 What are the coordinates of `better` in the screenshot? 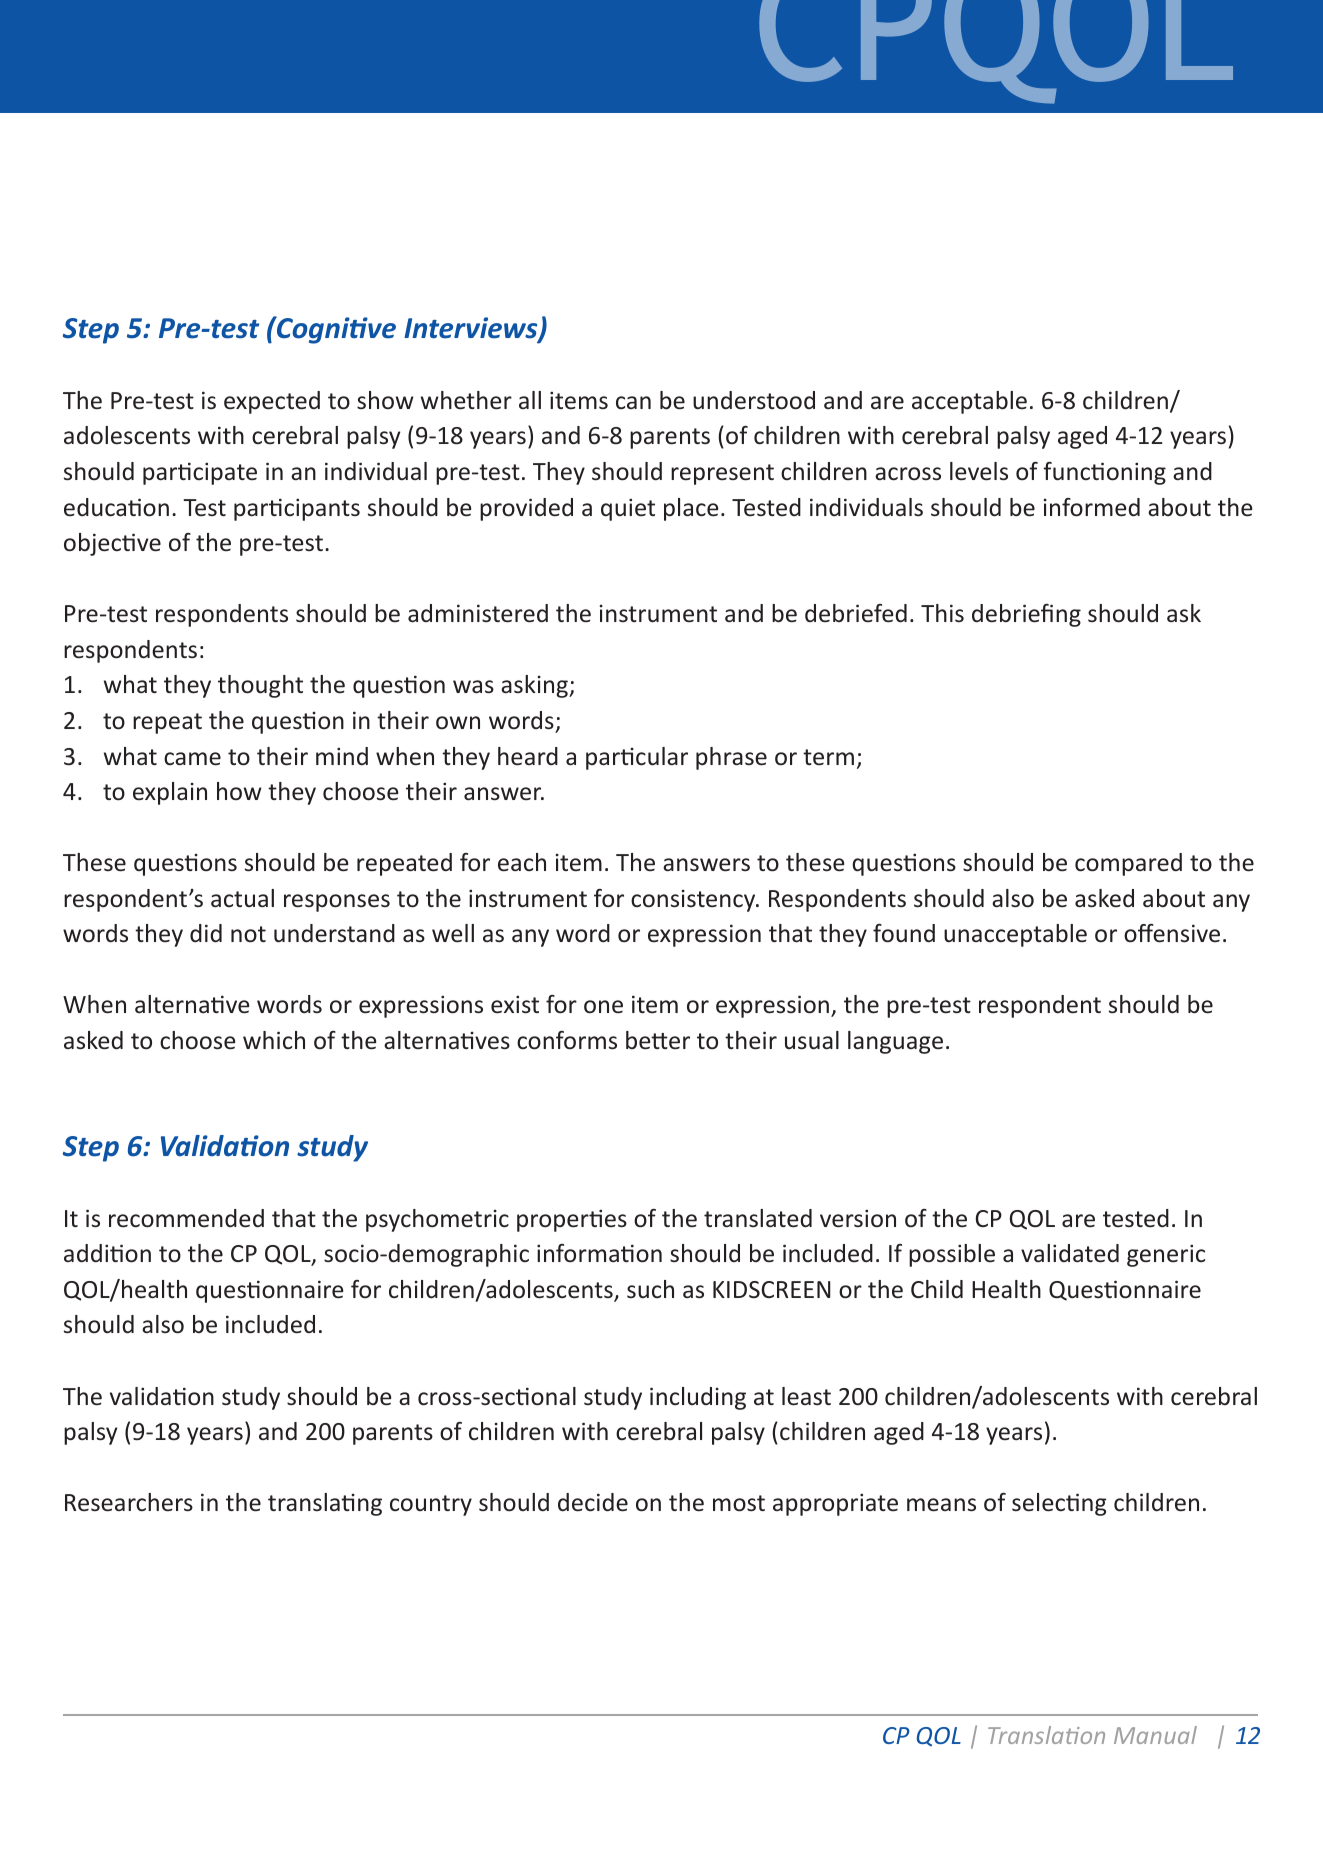 It's located at (658, 1040).
